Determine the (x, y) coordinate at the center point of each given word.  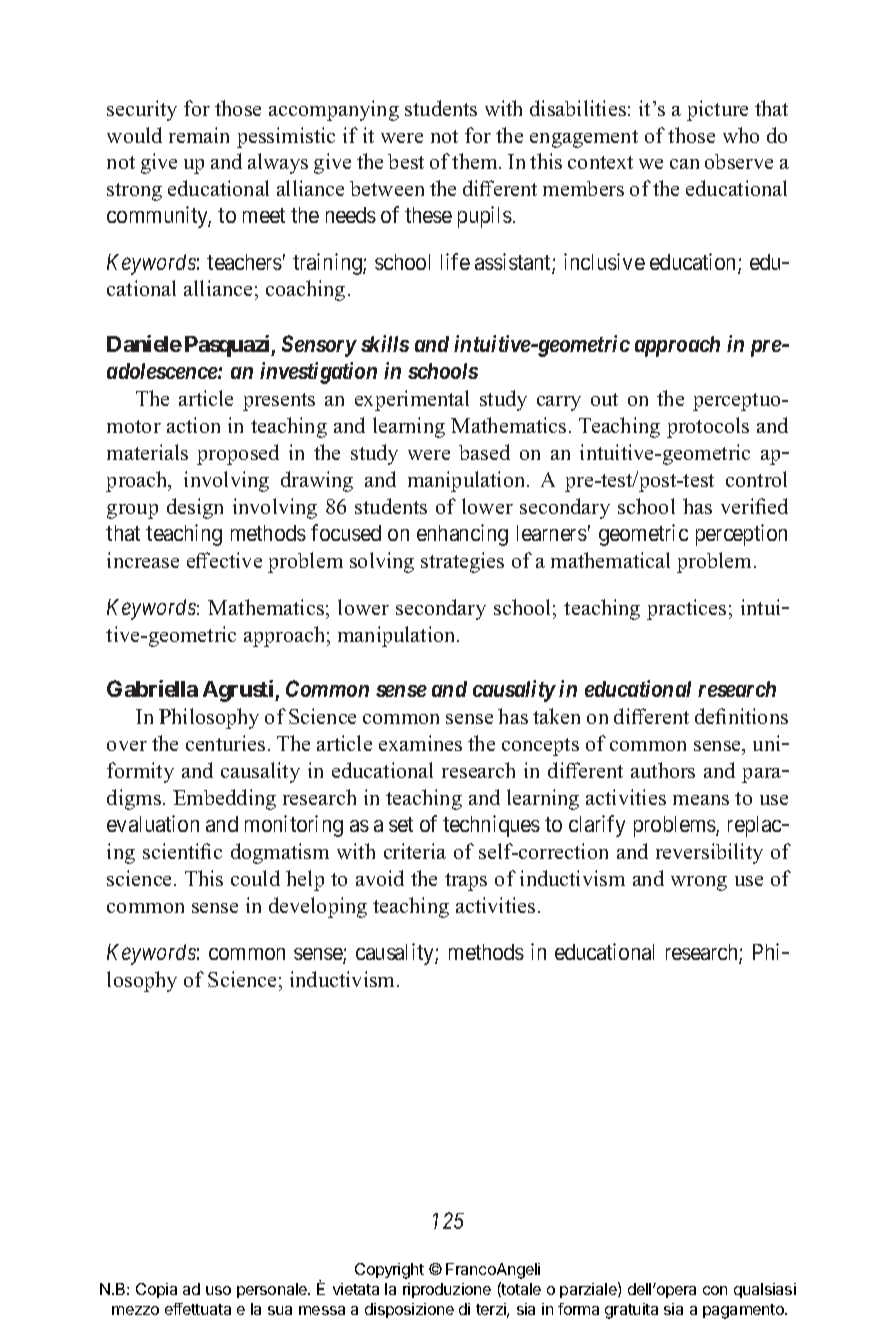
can (684, 164)
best (406, 161)
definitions (741, 716)
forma (578, 1309)
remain (199, 135)
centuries (225, 743)
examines (420, 743)
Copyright (389, 1271)
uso (218, 1290)
